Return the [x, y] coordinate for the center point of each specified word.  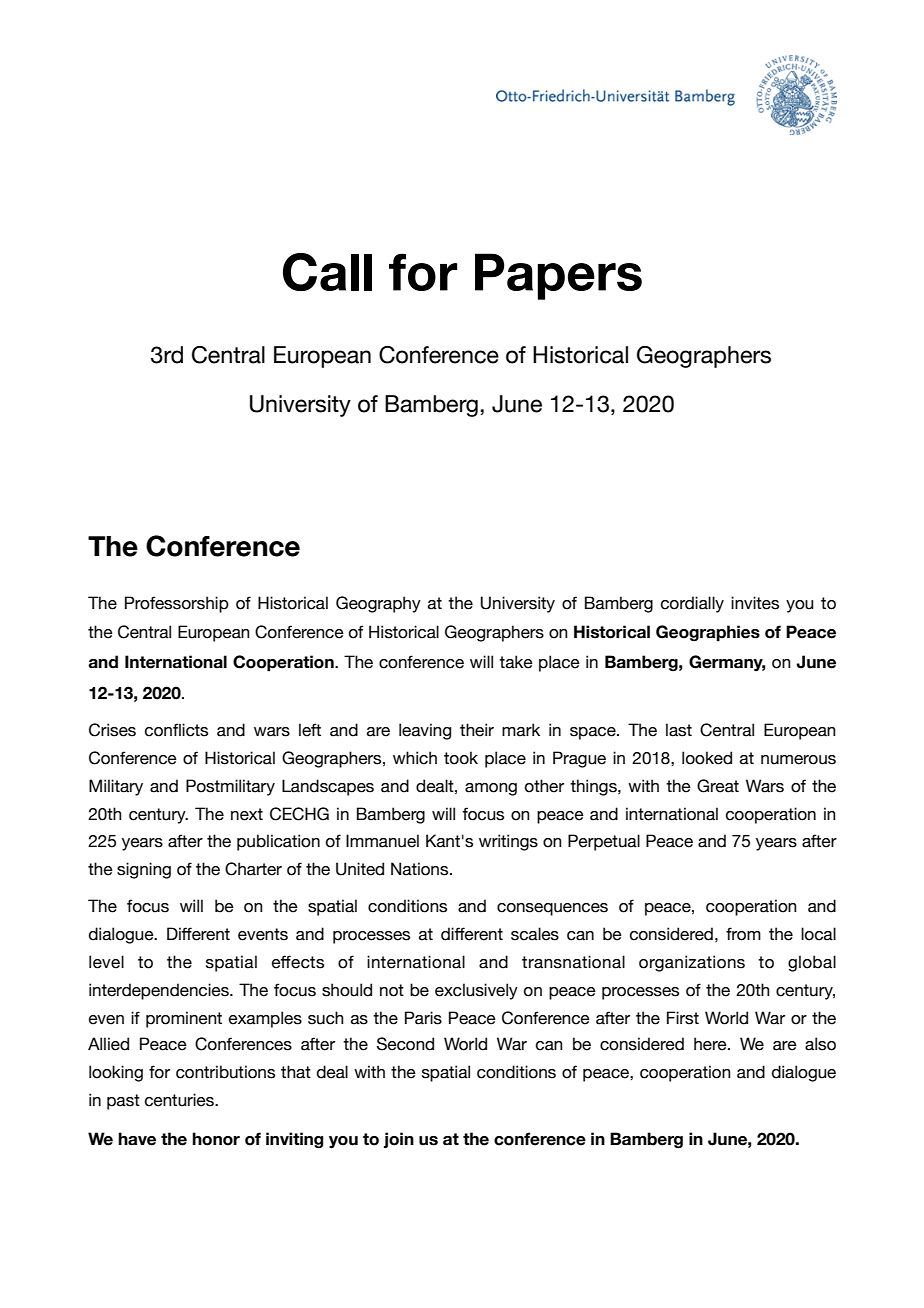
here [711, 1044]
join [399, 1140]
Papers [558, 276]
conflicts [176, 730]
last [679, 730]
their [477, 730]
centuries [180, 1100]
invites [755, 603]
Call [327, 272]
